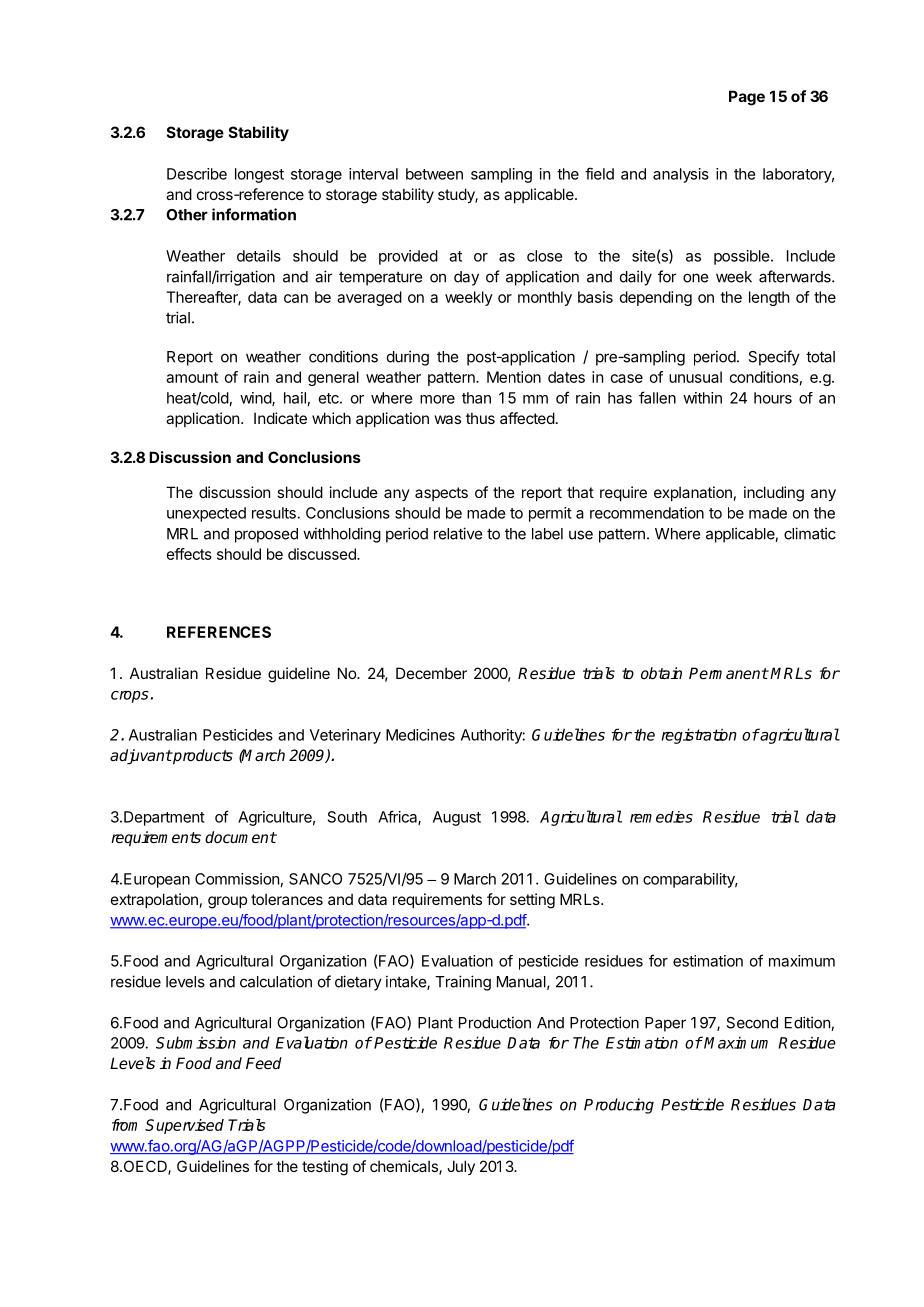 Image resolution: width=924 pixels, height=1307 pixels. What do you see at coordinates (661, 817) in the page?
I see `remedies` at bounding box center [661, 817].
